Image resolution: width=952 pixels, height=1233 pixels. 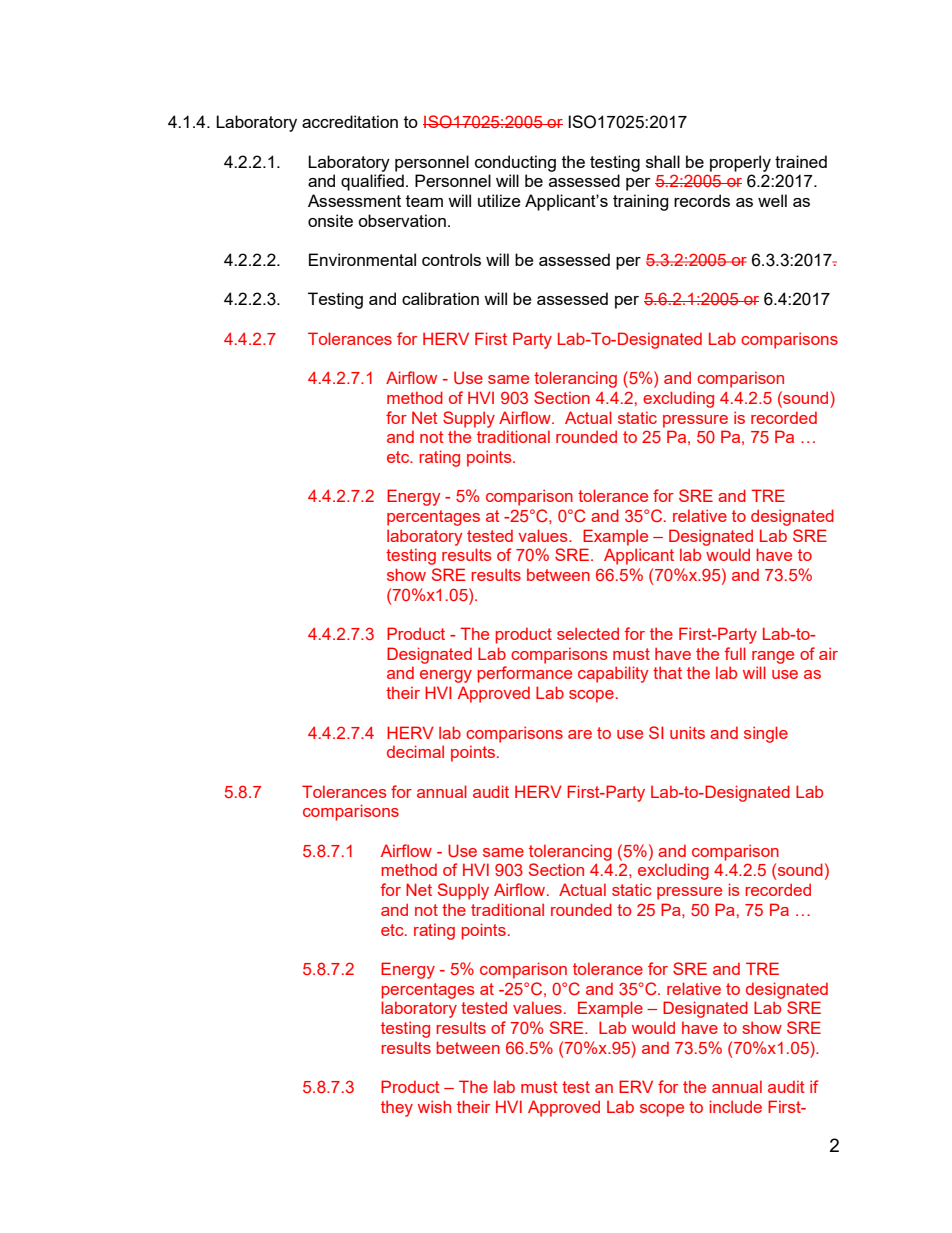 What do you see at coordinates (434, 1106) in the document?
I see `wish` at bounding box center [434, 1106].
